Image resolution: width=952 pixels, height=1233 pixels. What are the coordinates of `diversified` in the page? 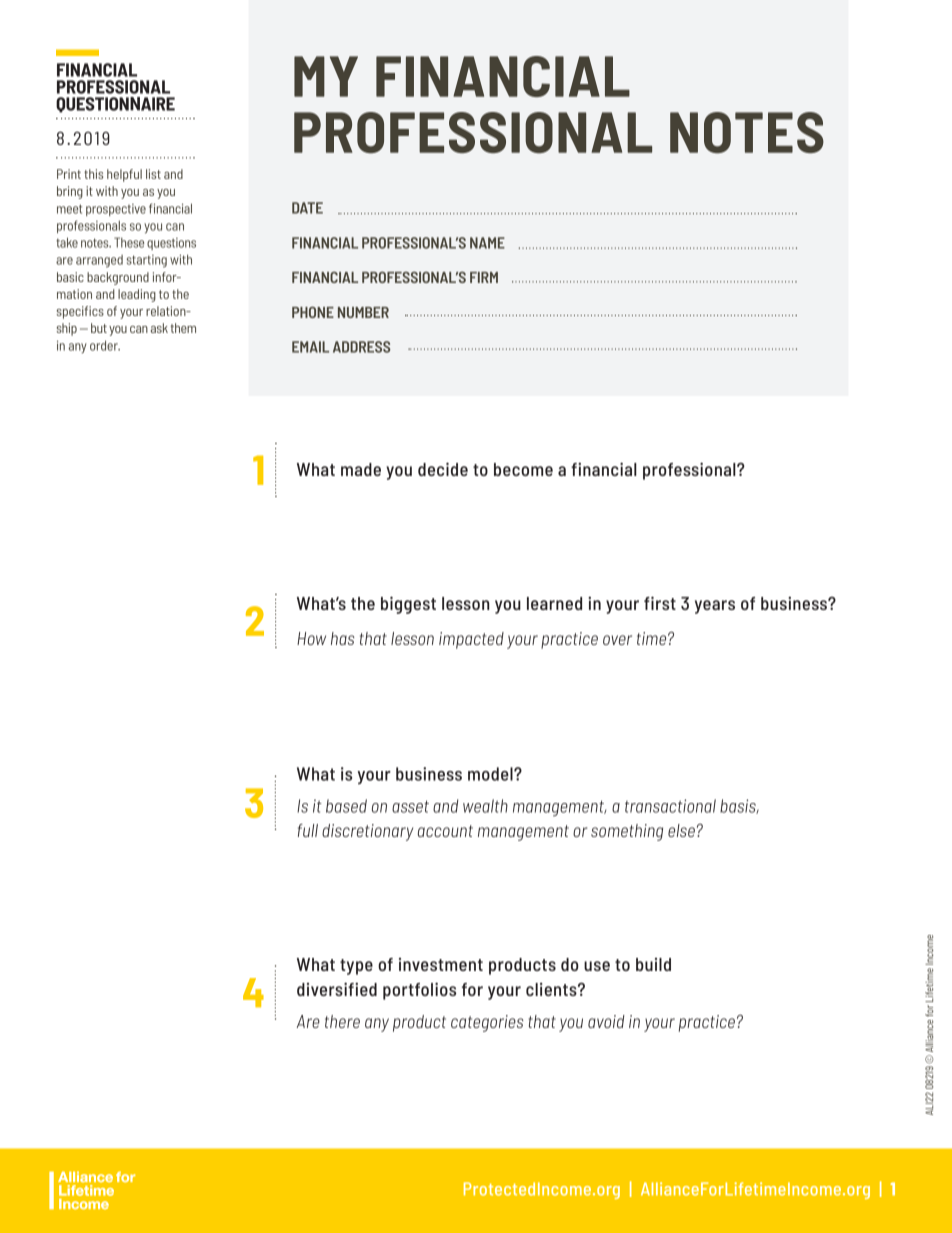 It's located at (337, 989).
